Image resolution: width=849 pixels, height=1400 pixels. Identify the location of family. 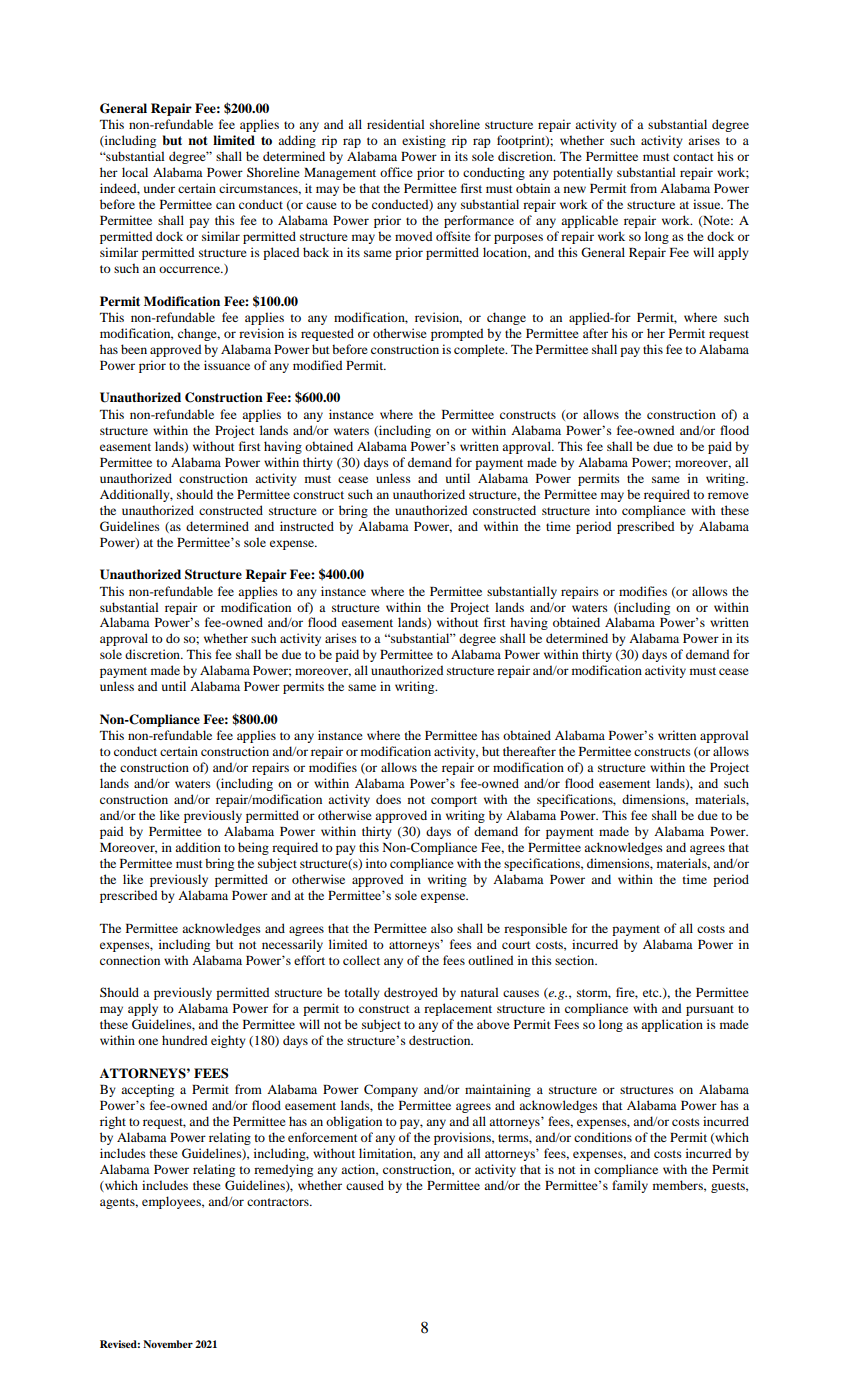
(630, 1186).
